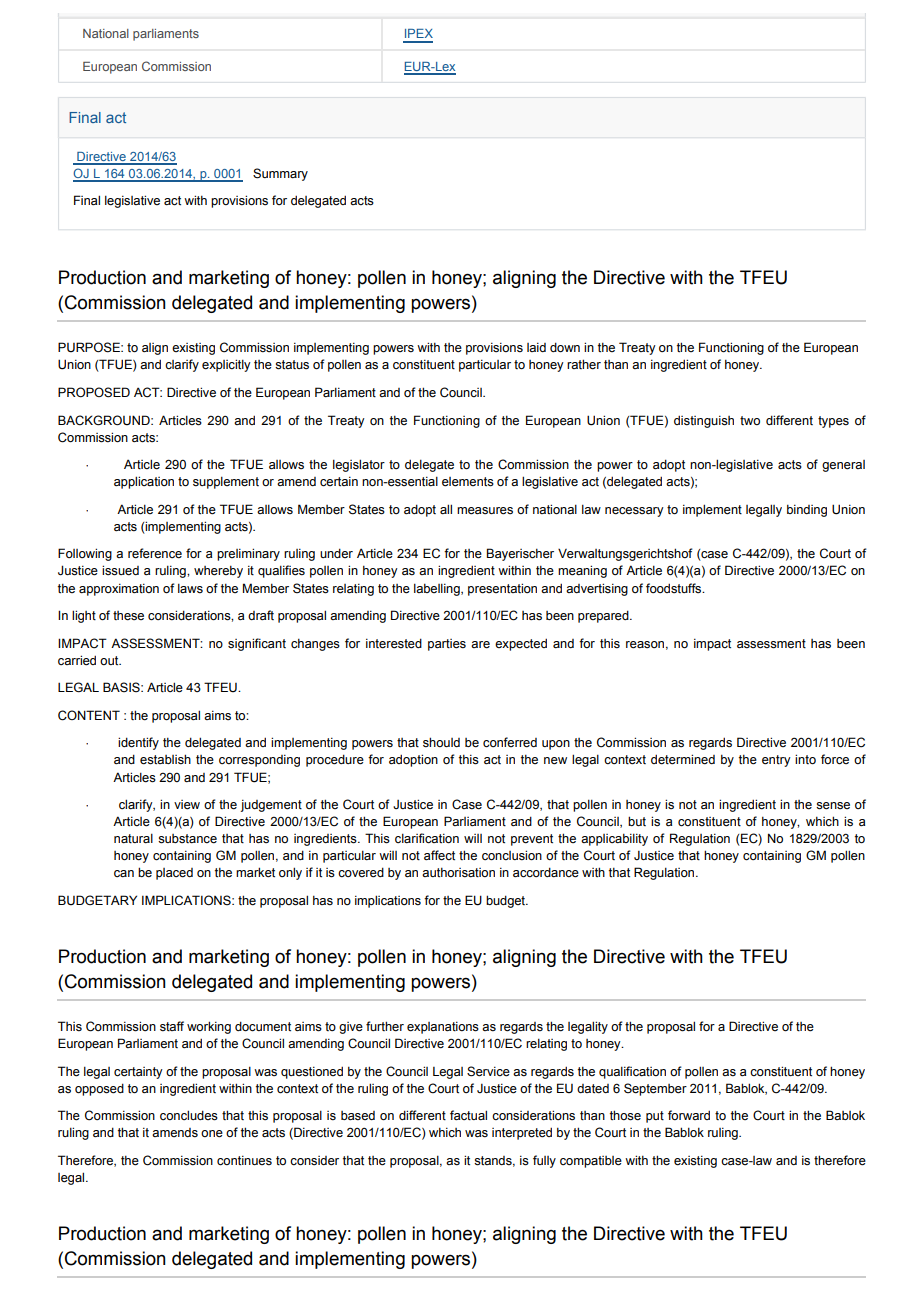  I want to click on down, so click(565, 347).
